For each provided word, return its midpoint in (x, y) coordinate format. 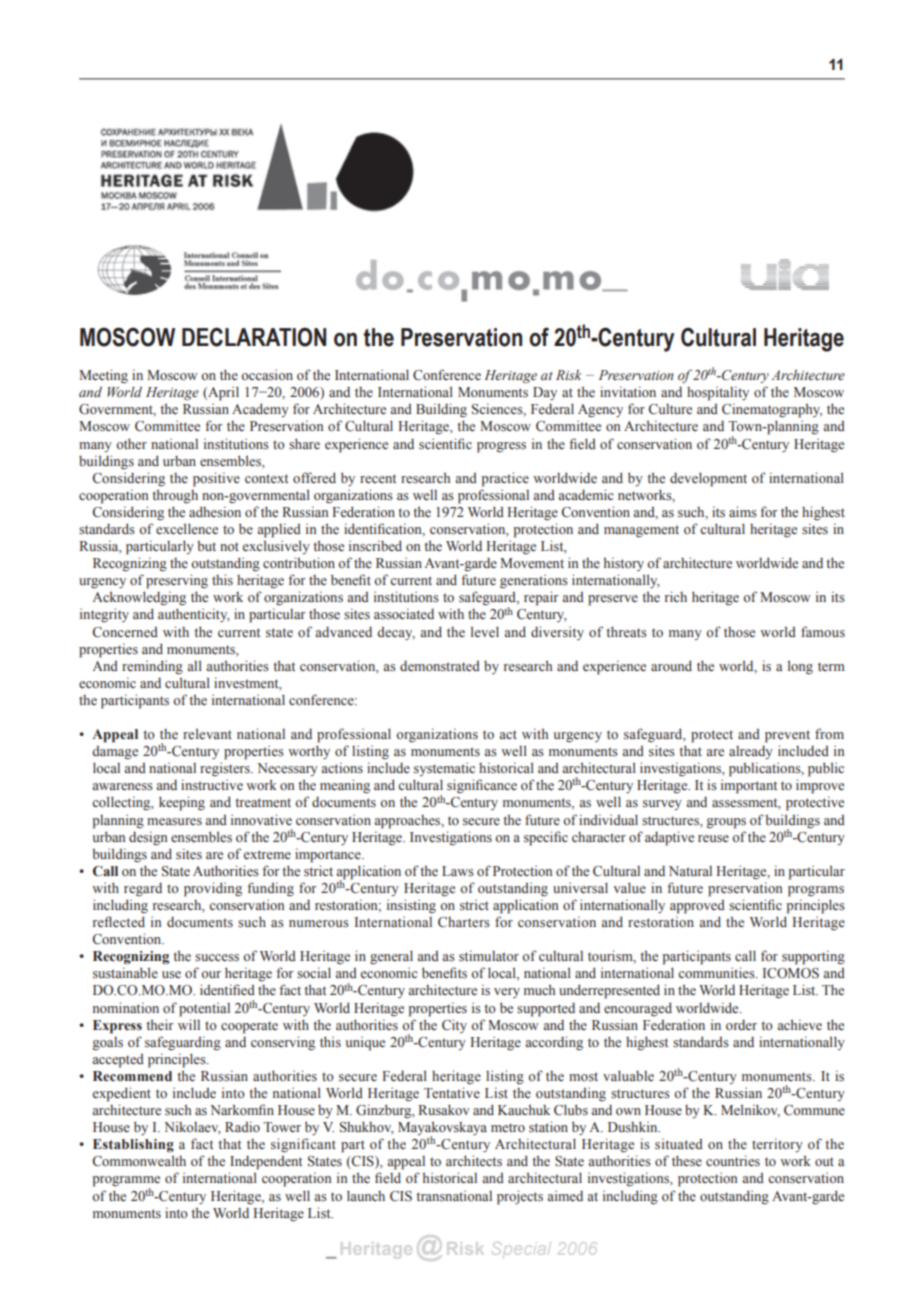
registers (226, 769)
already (751, 752)
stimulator (489, 956)
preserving (177, 581)
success (217, 958)
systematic (444, 769)
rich (676, 596)
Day (545, 393)
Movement (532, 563)
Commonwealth (139, 1161)
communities (717, 973)
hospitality (718, 393)
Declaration (254, 337)
